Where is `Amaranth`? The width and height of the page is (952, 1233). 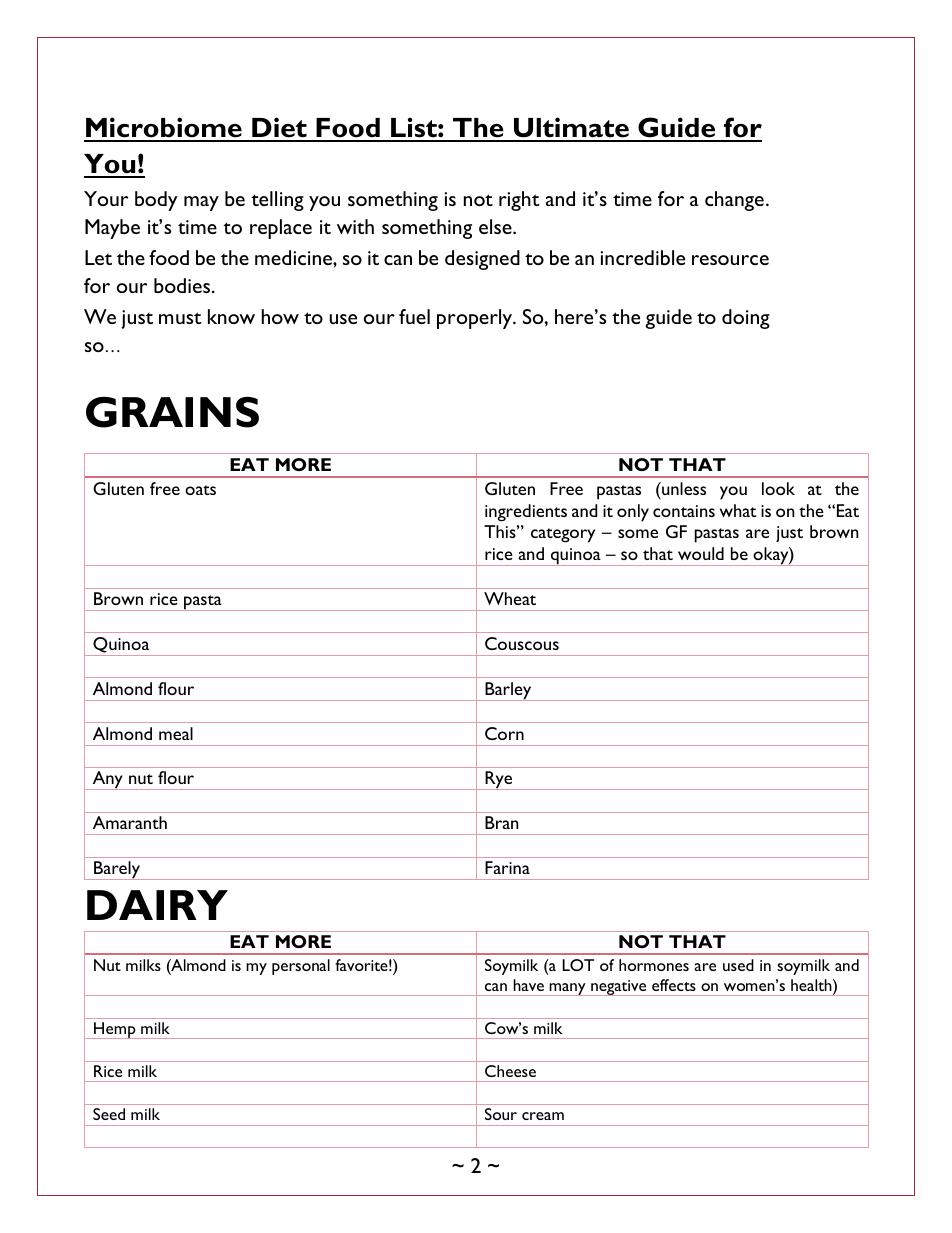
Amaranth is located at coordinates (130, 822).
